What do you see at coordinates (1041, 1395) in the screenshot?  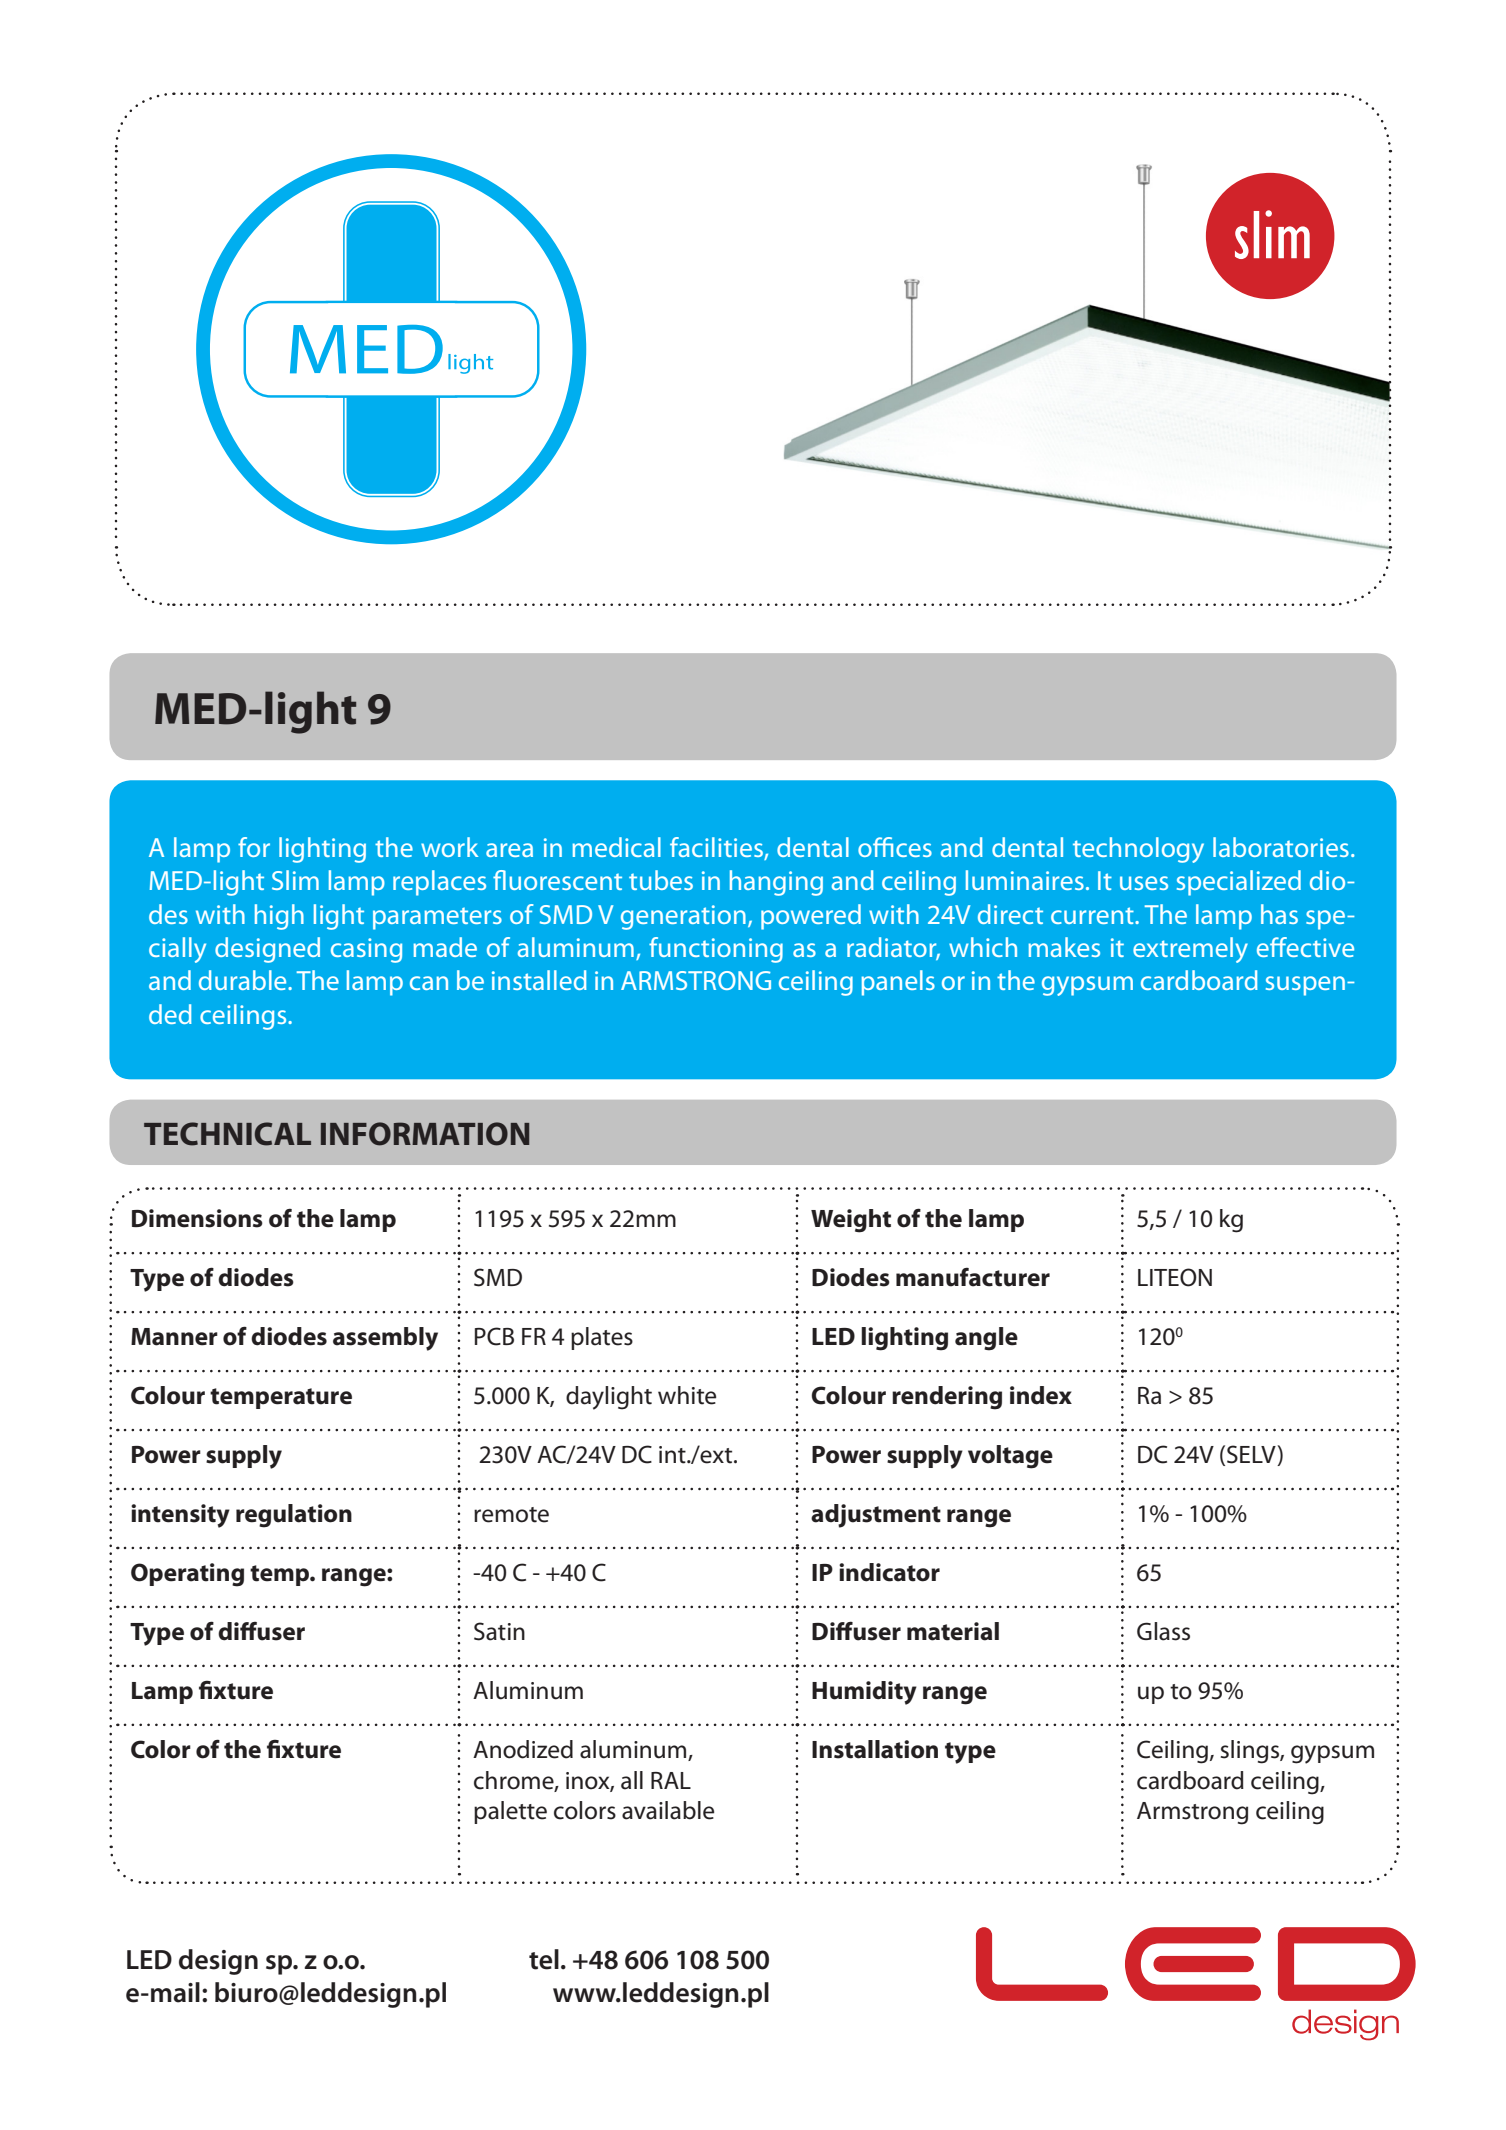 I see `index` at bounding box center [1041, 1395].
